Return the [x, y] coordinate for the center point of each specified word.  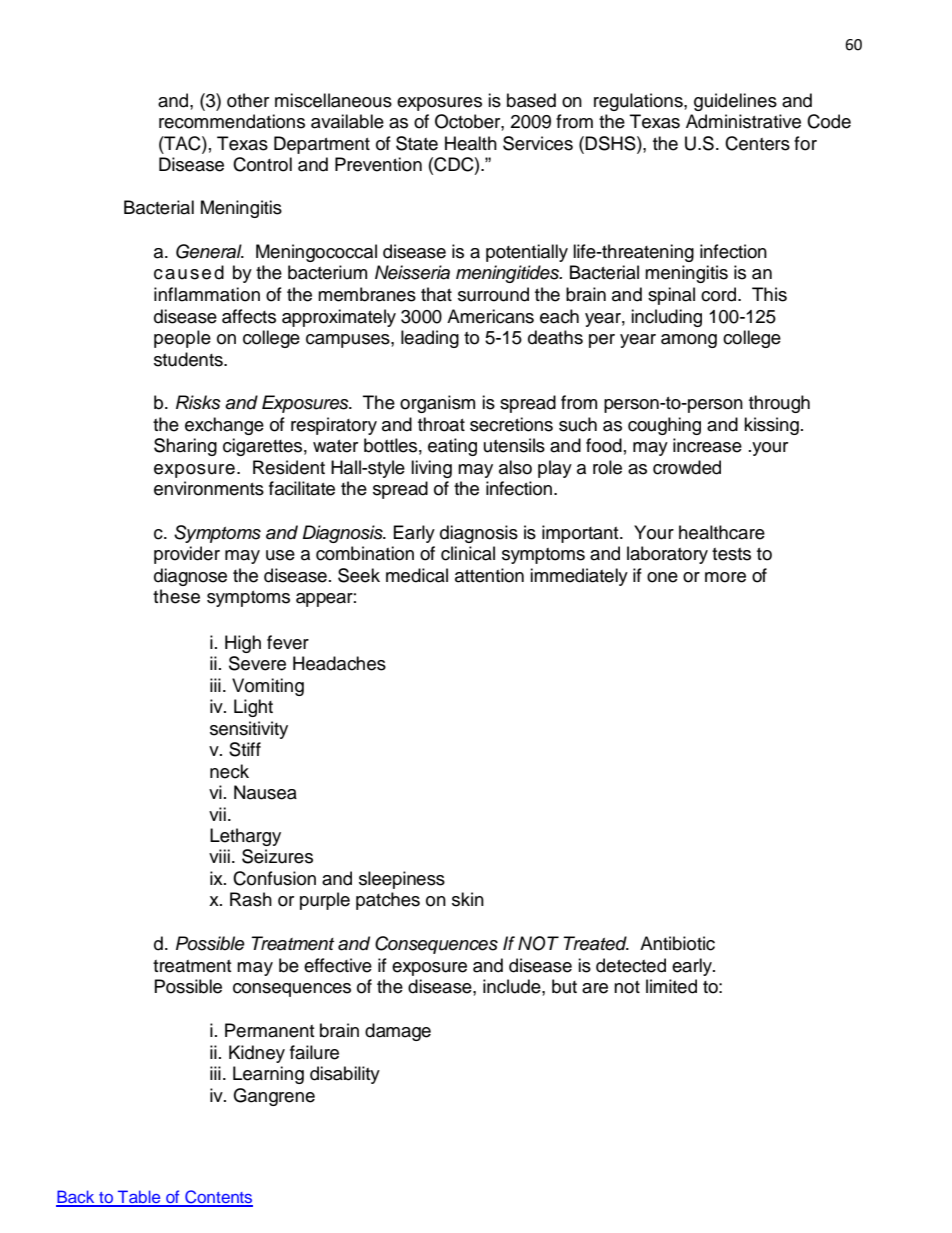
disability [345, 1075]
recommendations [232, 121]
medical [417, 575]
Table [139, 1198]
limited [671, 986]
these [176, 596]
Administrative [743, 121]
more [725, 577]
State [417, 143]
